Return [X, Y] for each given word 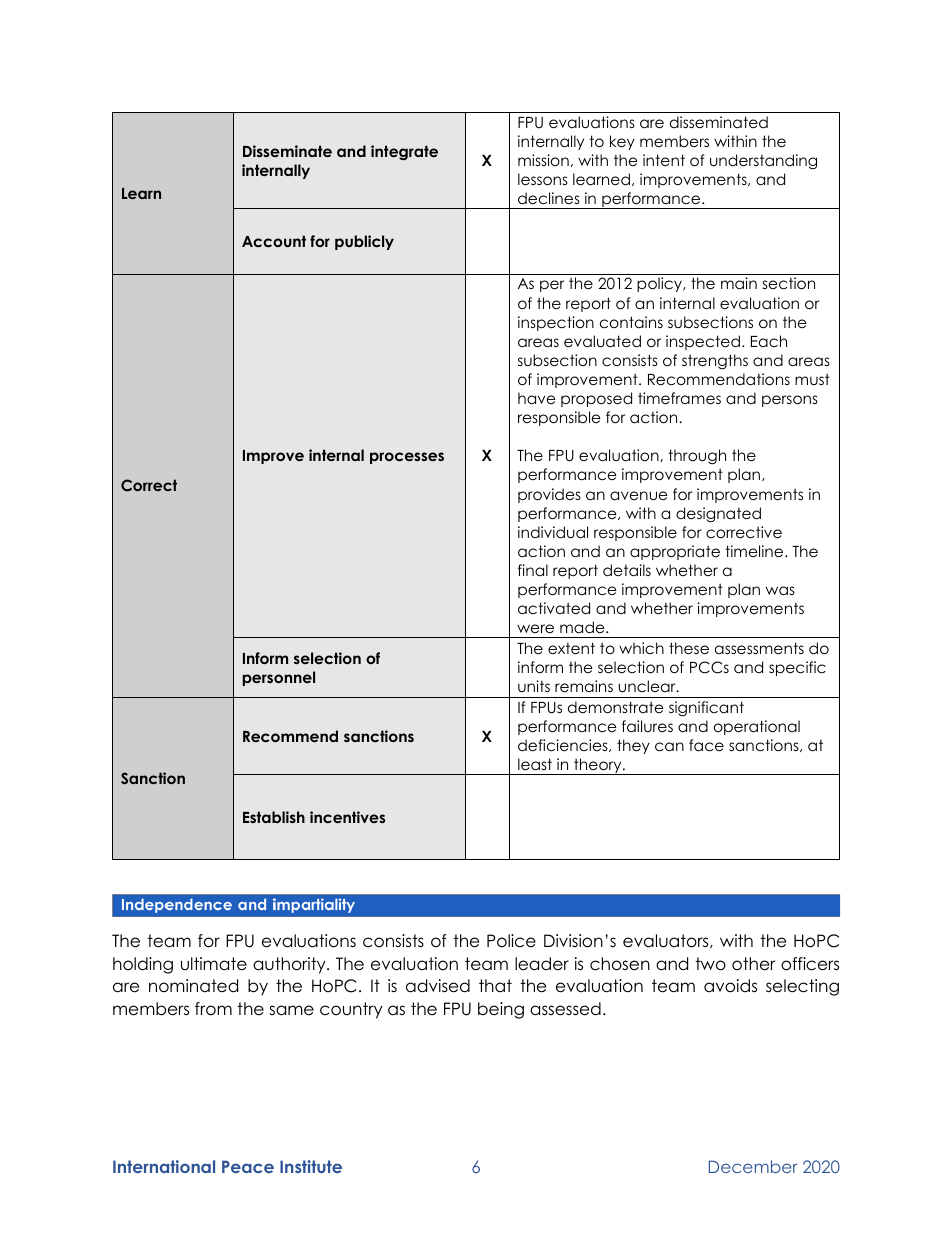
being [501, 1010]
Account [274, 241]
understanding [763, 162]
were [535, 628]
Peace [248, 1166]
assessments [759, 648]
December [753, 1166]
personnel [279, 678]
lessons [543, 179]
